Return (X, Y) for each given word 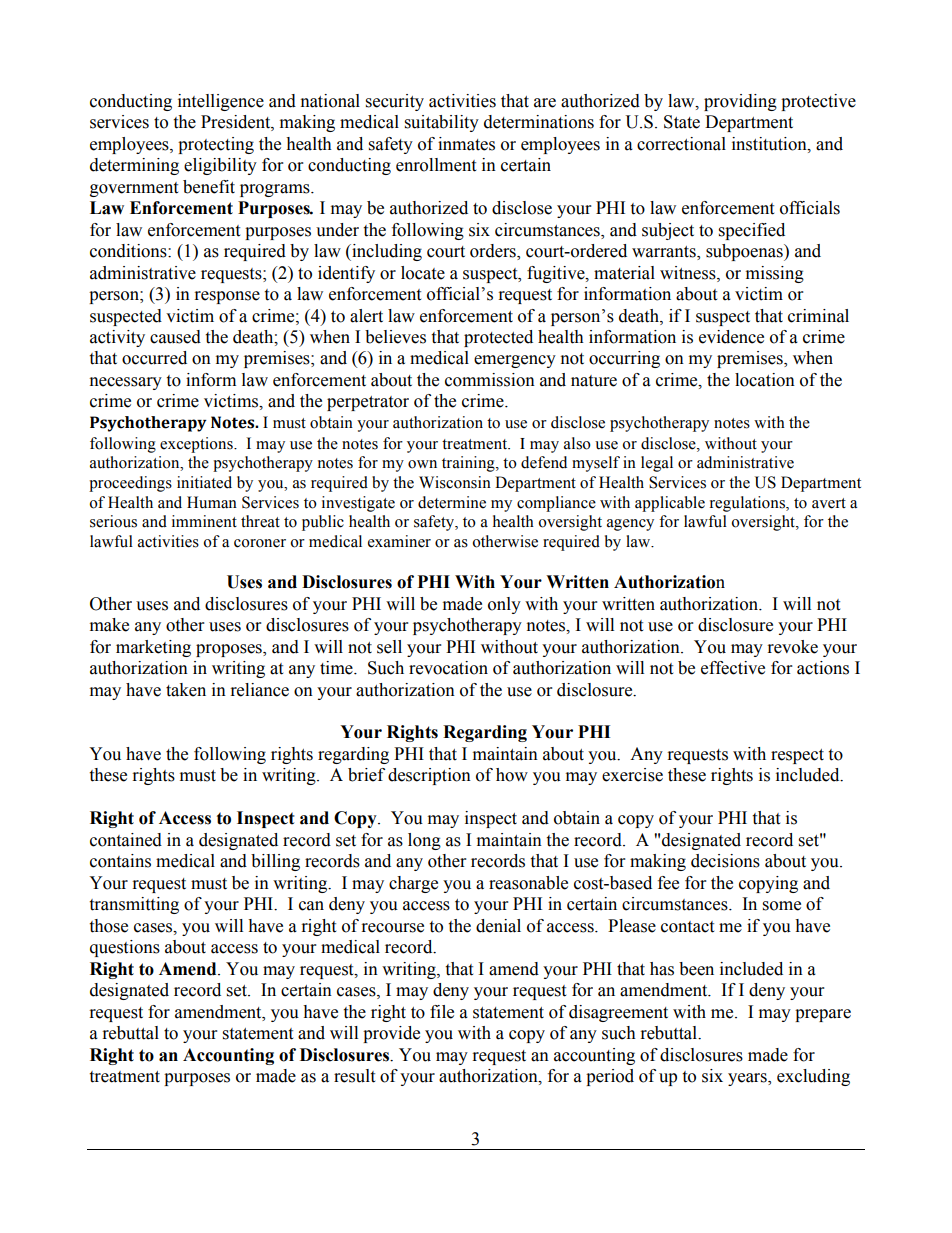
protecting (216, 145)
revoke (793, 647)
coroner (260, 543)
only (504, 605)
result (354, 1076)
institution (770, 144)
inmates (466, 144)
